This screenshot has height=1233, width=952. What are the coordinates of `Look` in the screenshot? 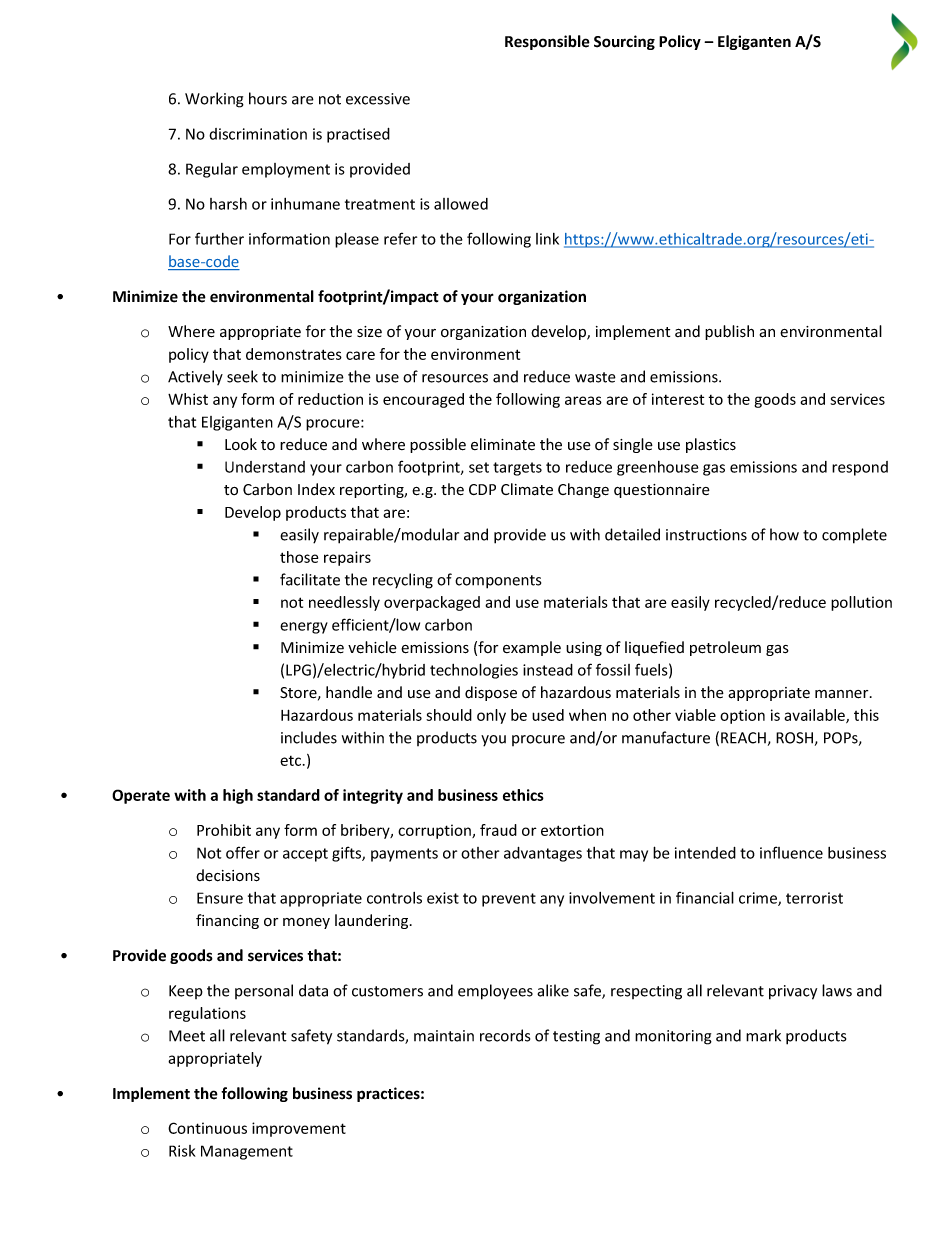 It's located at (241, 444).
